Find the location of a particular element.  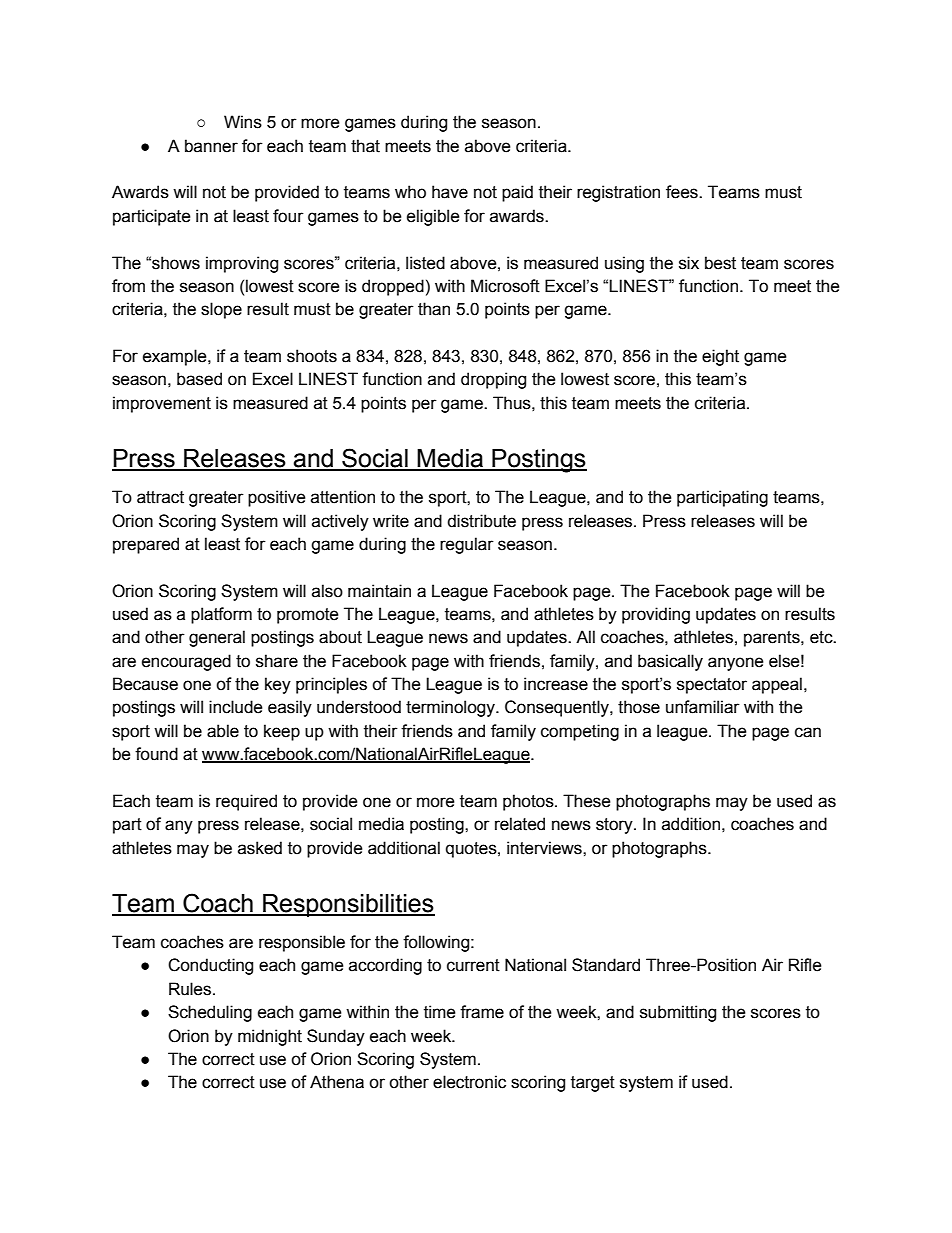

fees is located at coordinates (683, 192).
